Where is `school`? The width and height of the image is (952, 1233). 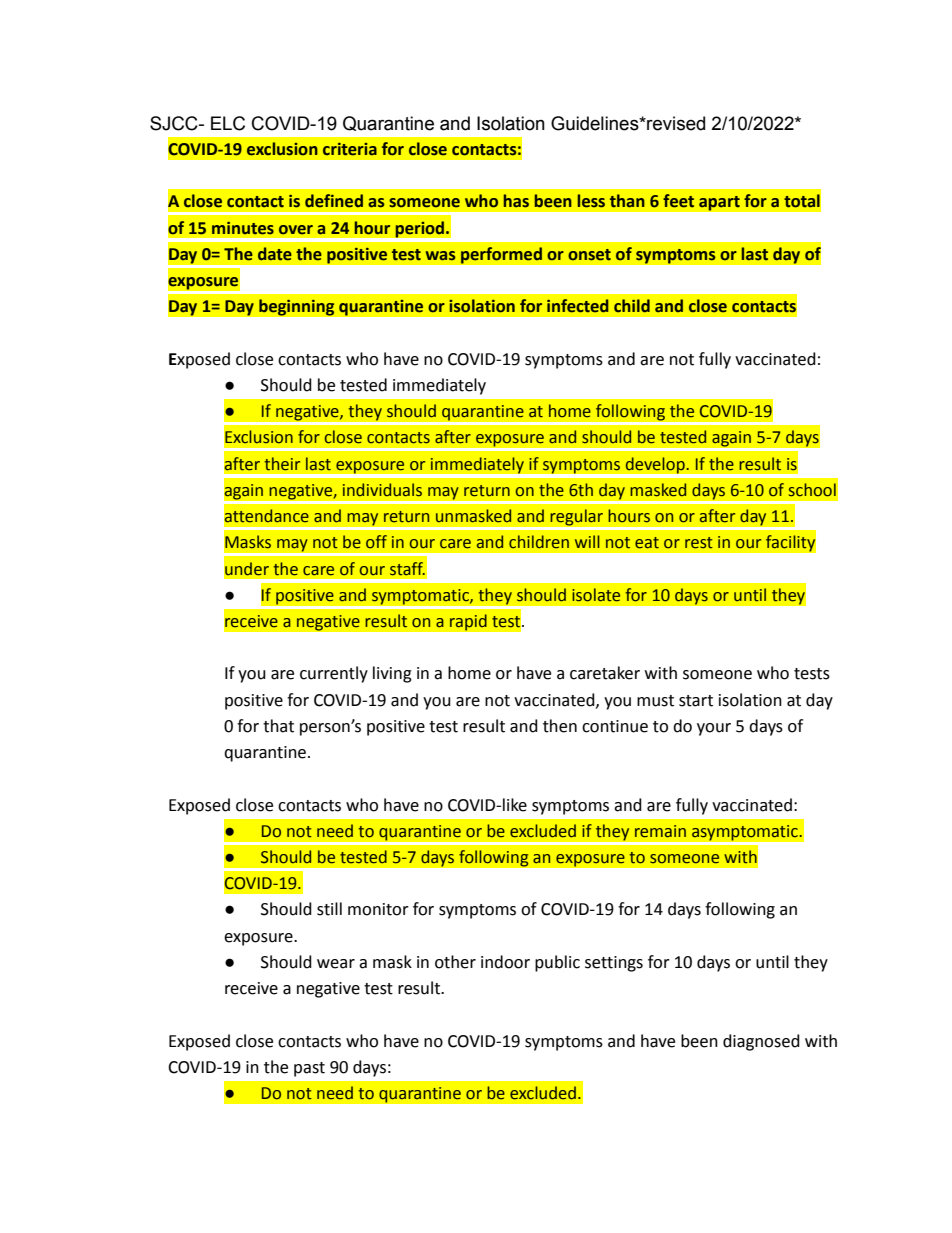
school is located at coordinates (812, 490).
